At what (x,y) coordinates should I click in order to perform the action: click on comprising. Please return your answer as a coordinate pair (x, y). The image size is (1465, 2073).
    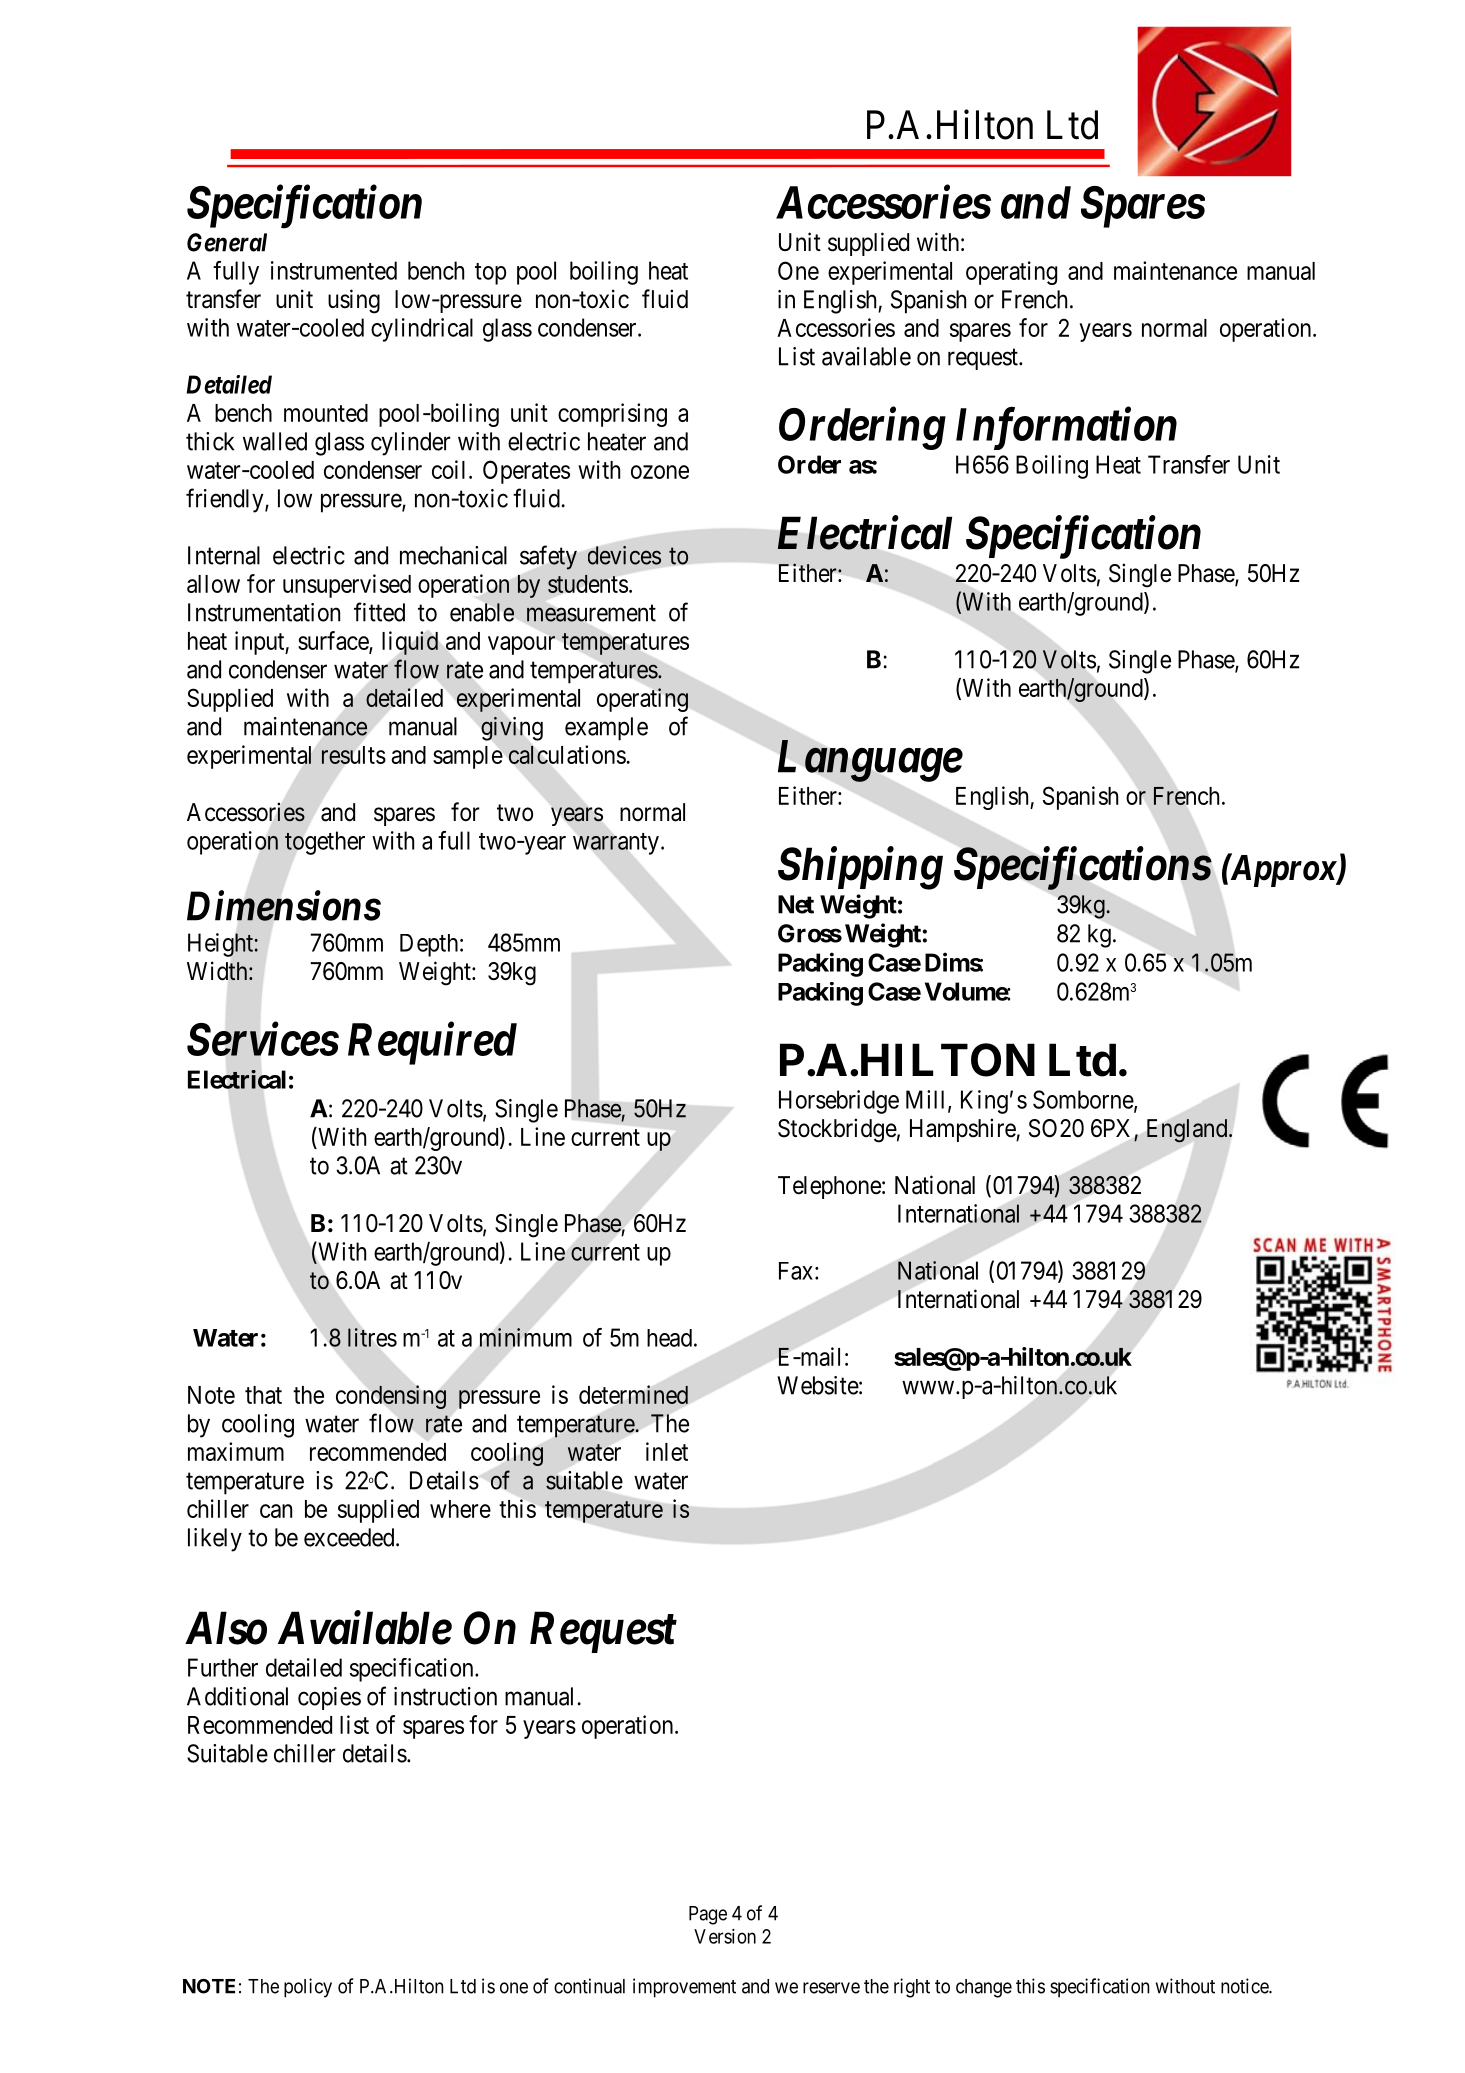
    Looking at the image, I should click on (612, 415).
